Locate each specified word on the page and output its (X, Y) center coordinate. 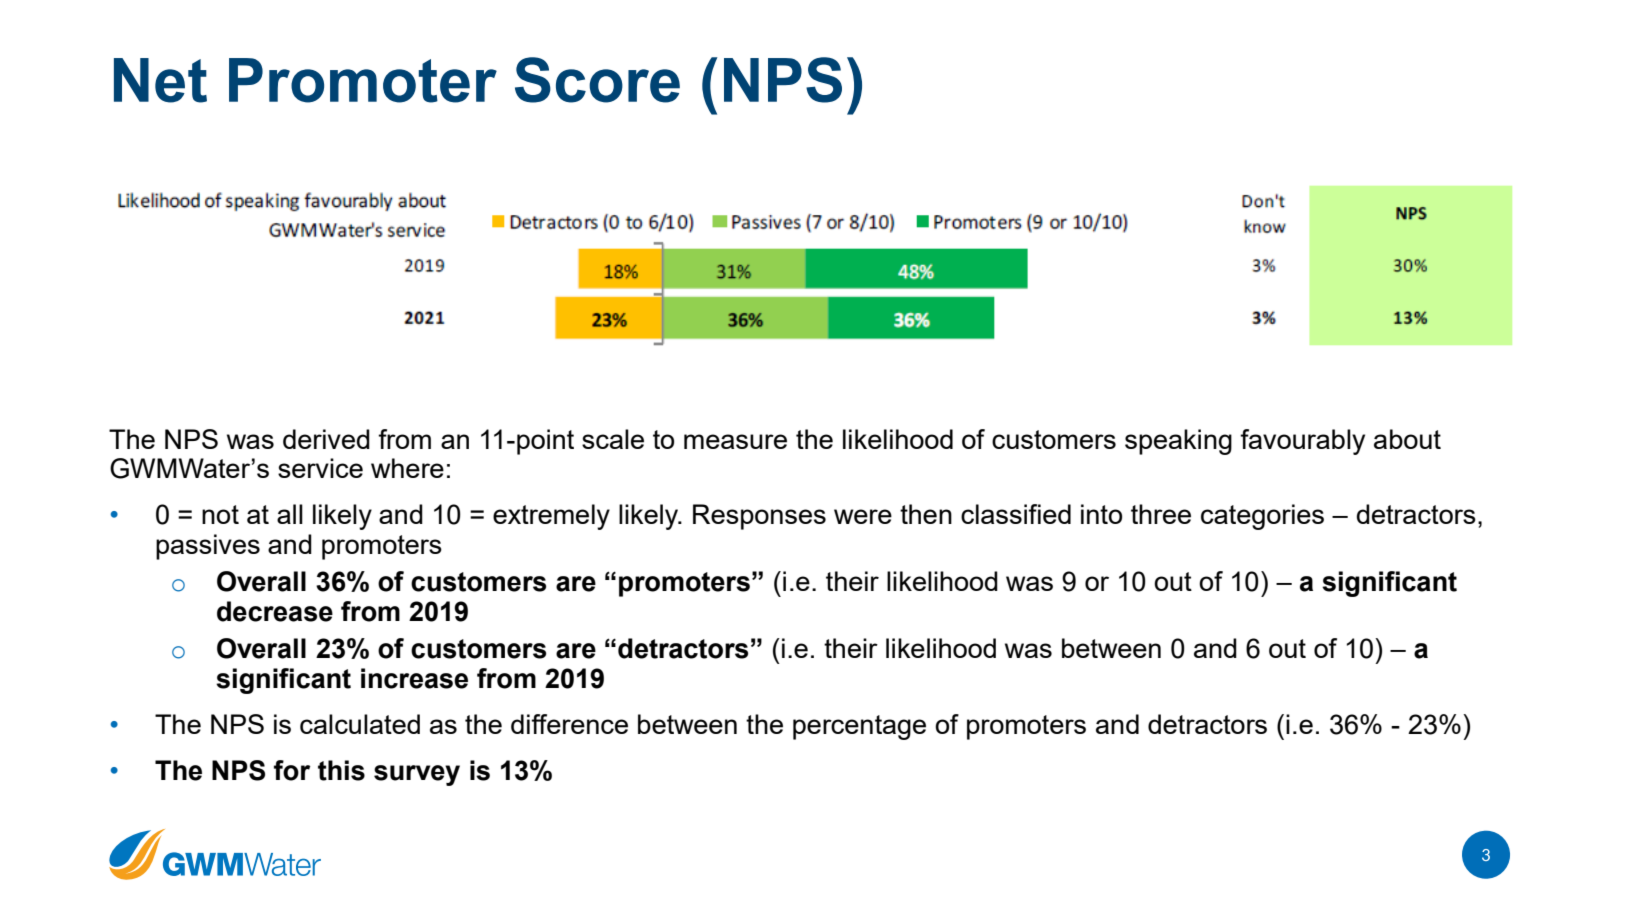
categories (1262, 517)
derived (326, 439)
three (1161, 514)
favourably (1302, 442)
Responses (759, 517)
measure (735, 441)
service (320, 468)
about (1407, 439)
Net (160, 80)
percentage (859, 727)
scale (613, 439)
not (220, 514)
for (292, 770)
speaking (1178, 442)
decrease (275, 611)
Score (597, 80)
